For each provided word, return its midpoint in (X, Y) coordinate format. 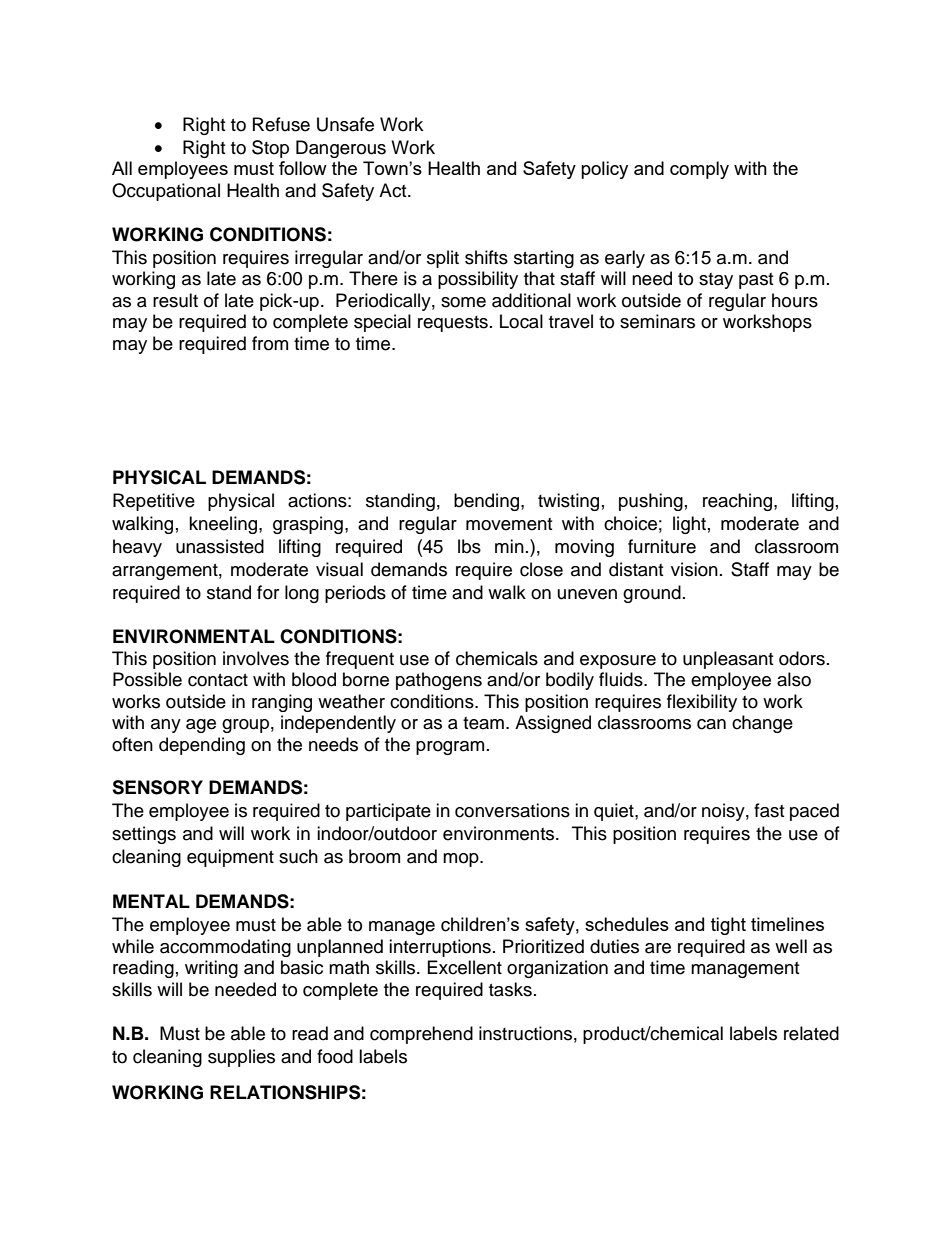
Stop (270, 149)
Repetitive (154, 502)
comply (699, 170)
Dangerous (341, 149)
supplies (241, 1058)
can (711, 724)
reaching (739, 502)
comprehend (421, 1035)
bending (488, 502)
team (483, 723)
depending (202, 746)
